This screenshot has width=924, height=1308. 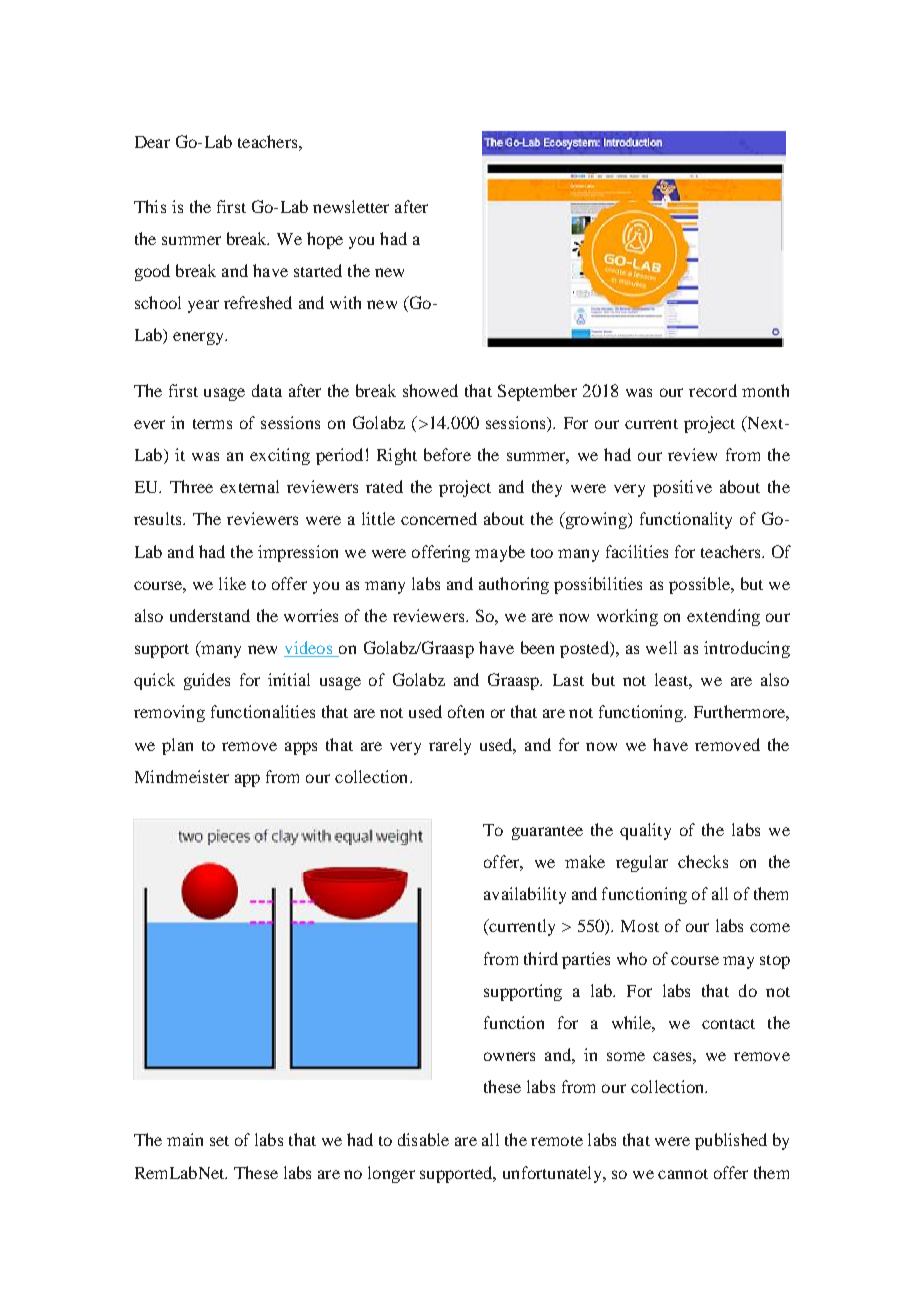 What do you see at coordinates (703, 861) in the screenshot?
I see `checks` at bounding box center [703, 861].
